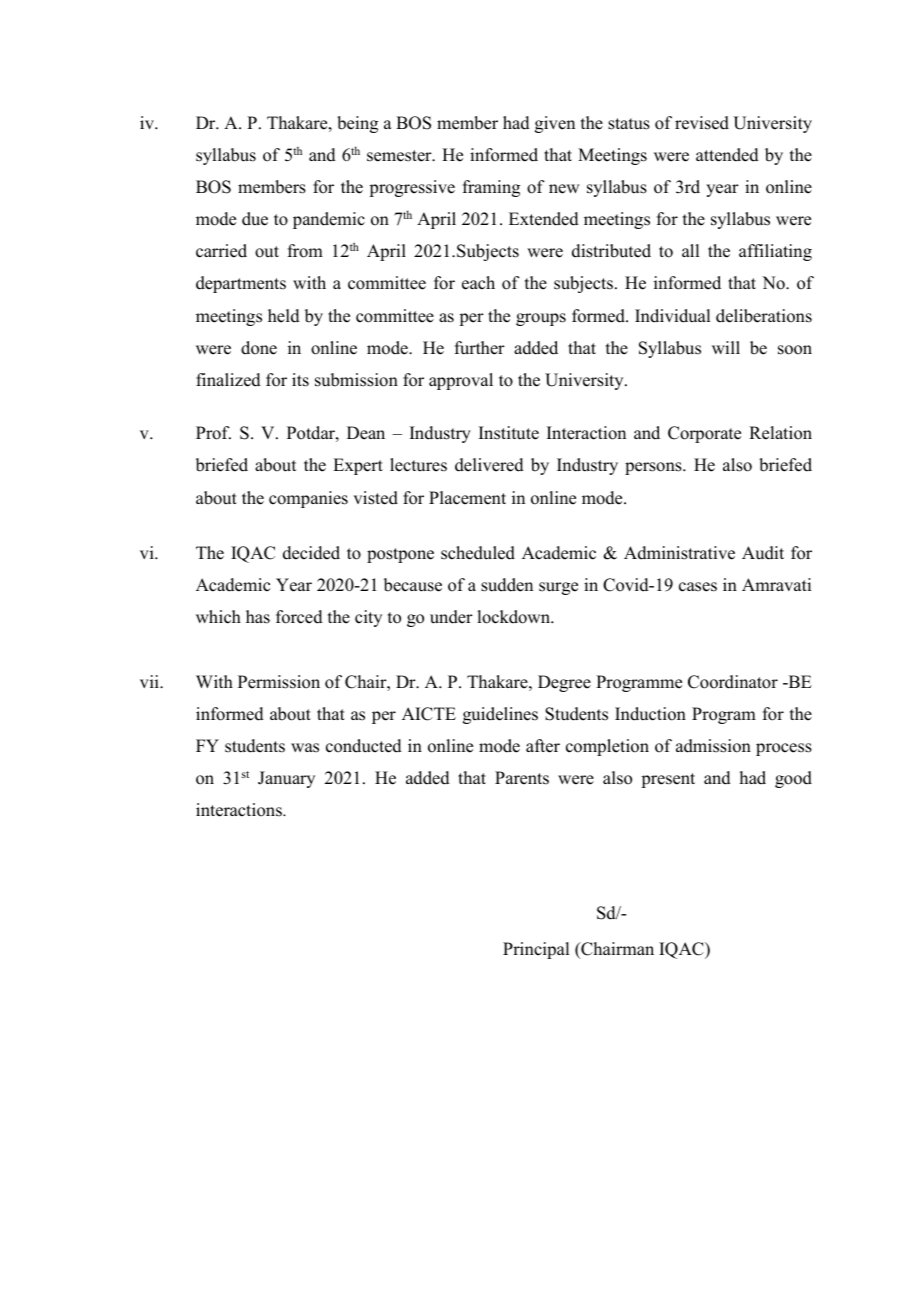 The height and width of the screenshot is (1308, 924). I want to click on departments, so click(241, 284).
